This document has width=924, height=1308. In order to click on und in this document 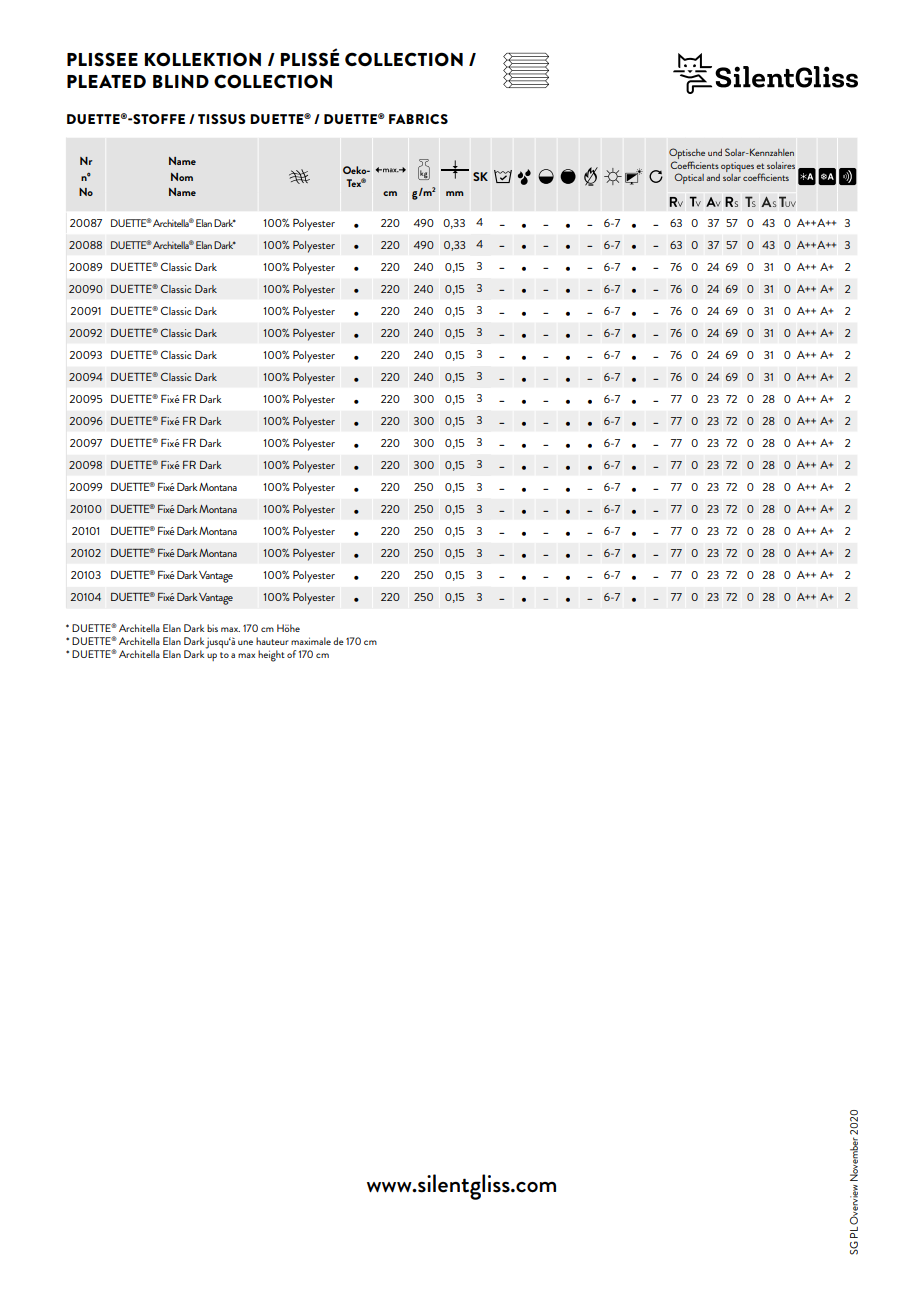, I will do `click(715, 152)`.
